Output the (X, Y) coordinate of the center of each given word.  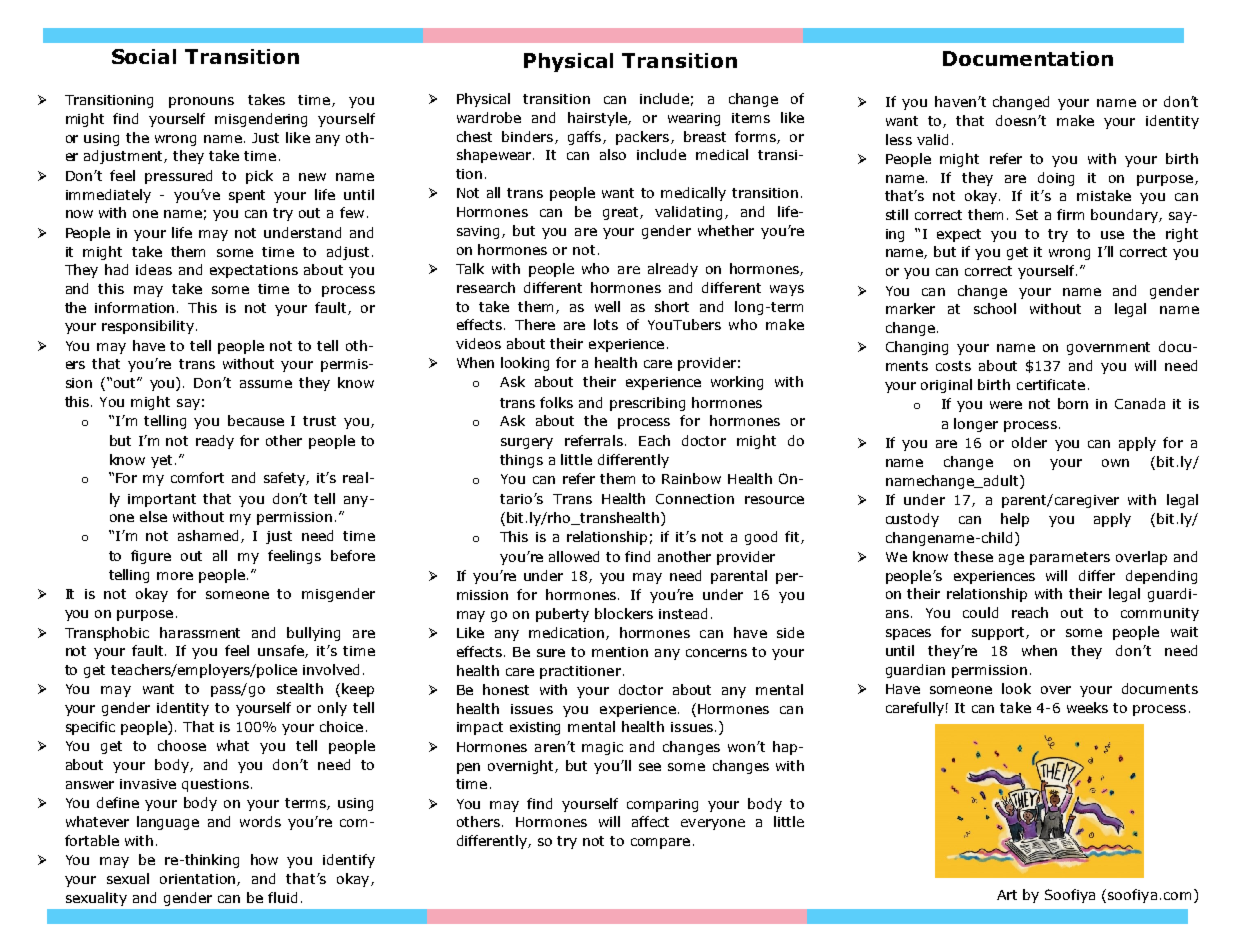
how (264, 859)
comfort (197, 477)
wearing (694, 119)
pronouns (201, 102)
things (521, 461)
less (899, 139)
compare (660, 843)
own (1115, 463)
